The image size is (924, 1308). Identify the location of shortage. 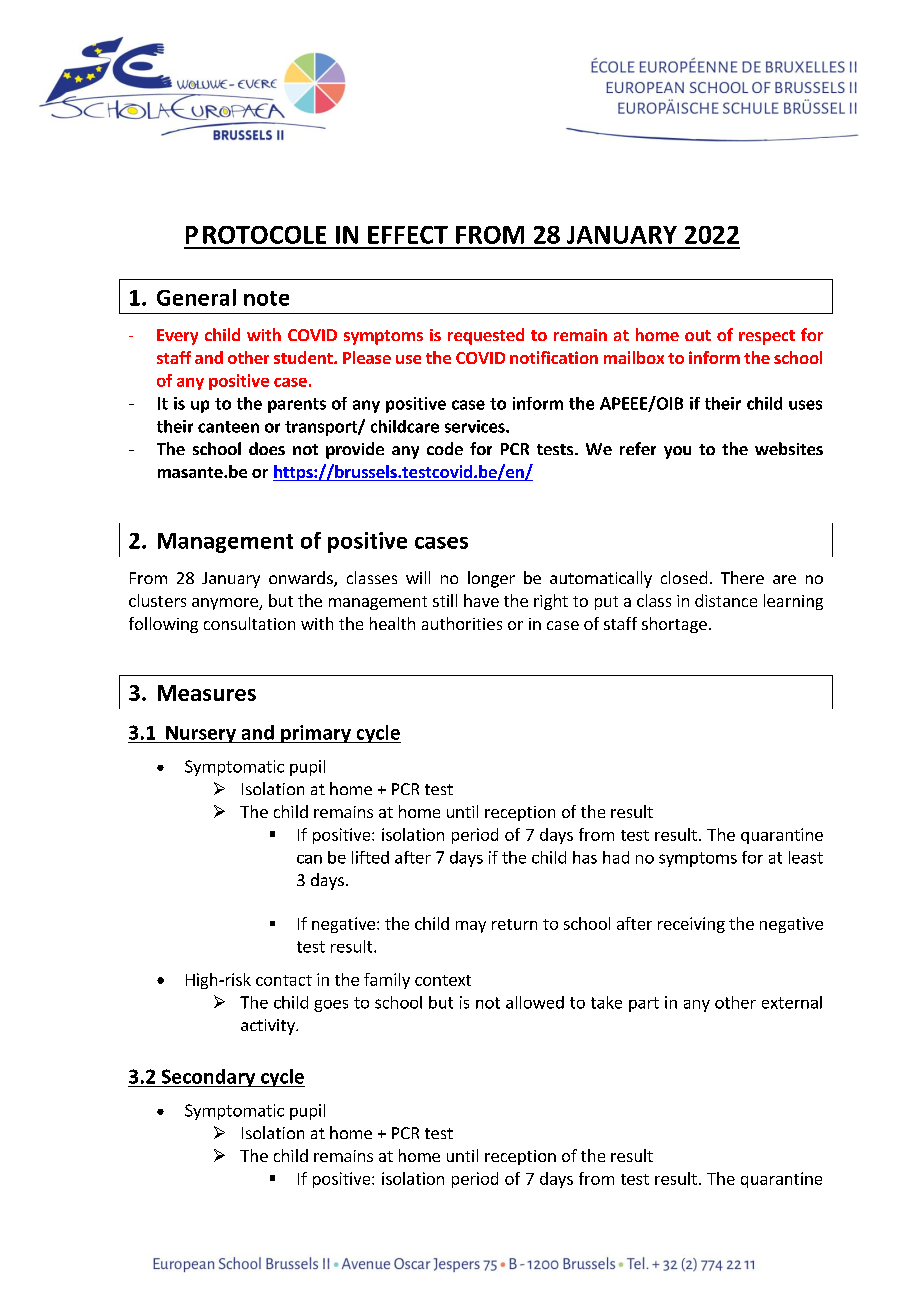
(674, 625).
